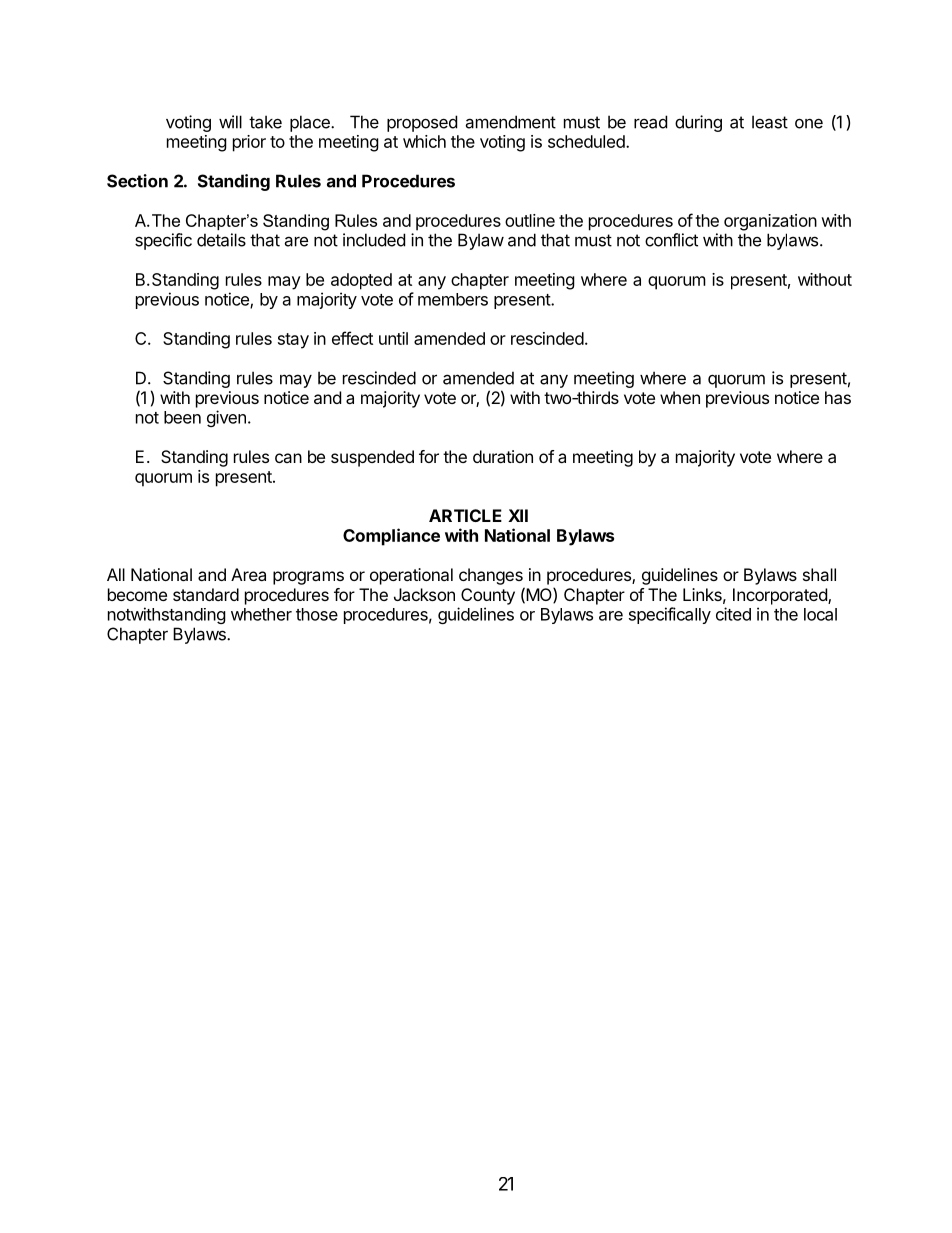  I want to click on standard, so click(206, 594).
